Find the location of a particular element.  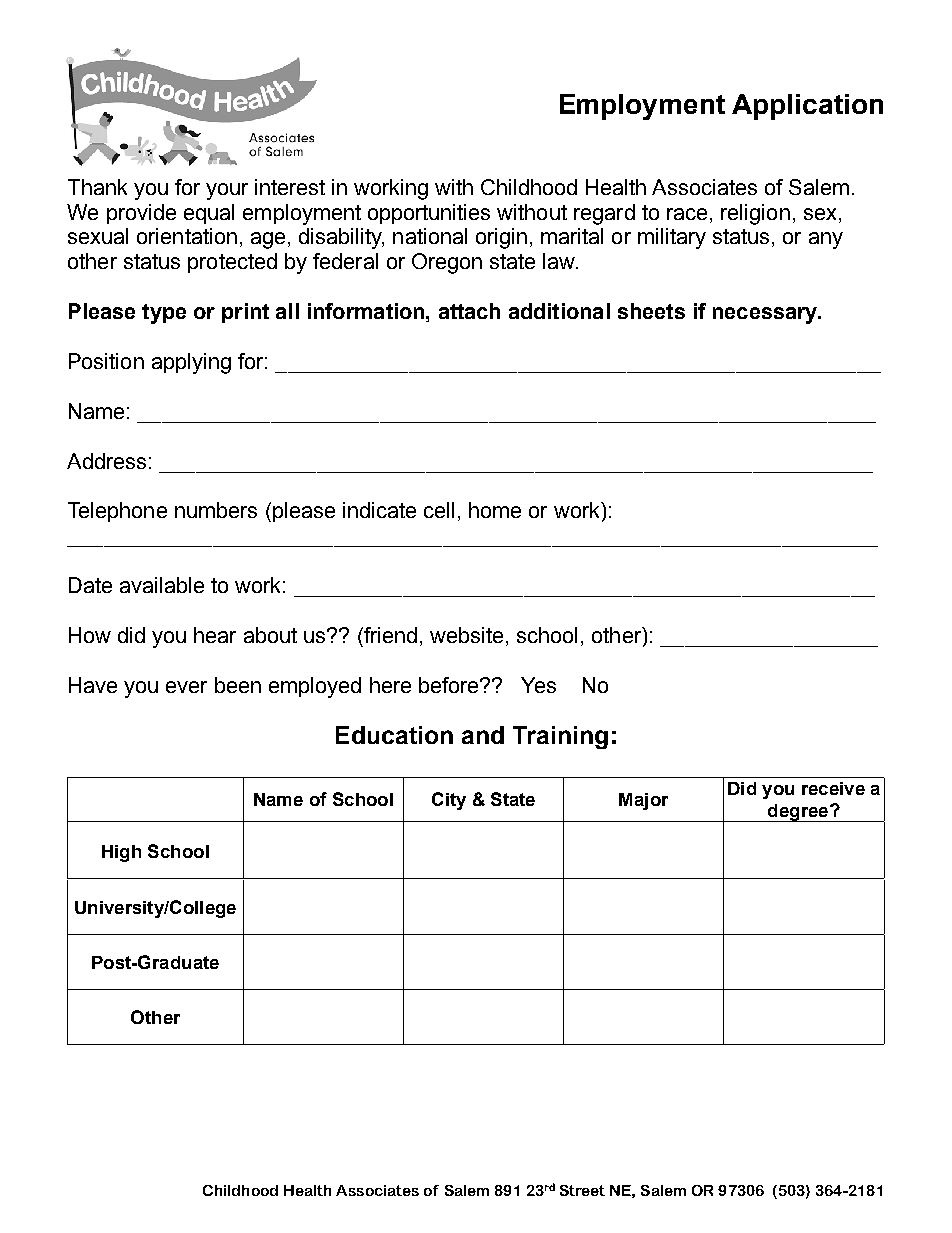

opportunities is located at coordinates (429, 214).
